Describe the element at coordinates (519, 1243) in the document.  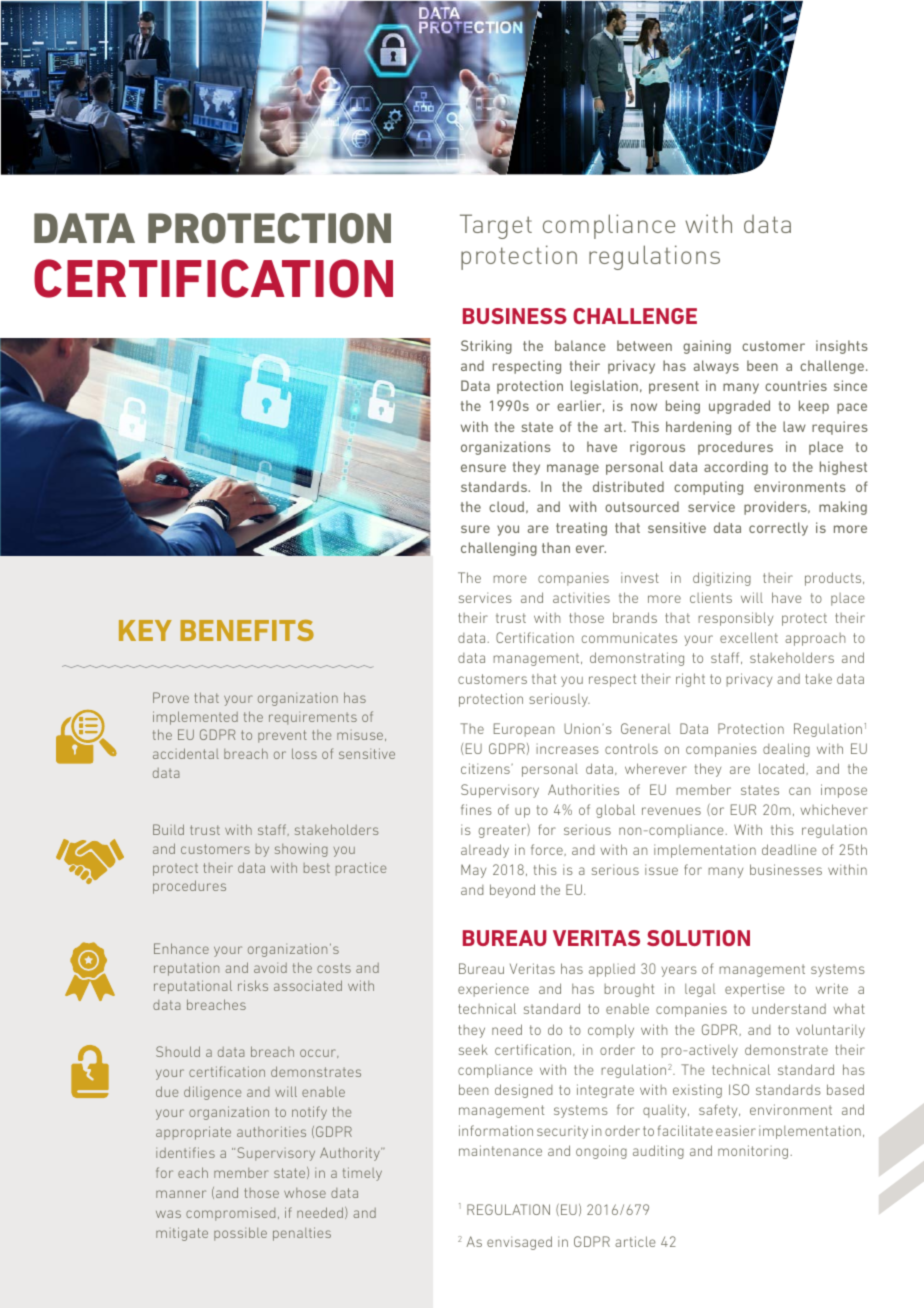
I see `envisaged` at that location.
